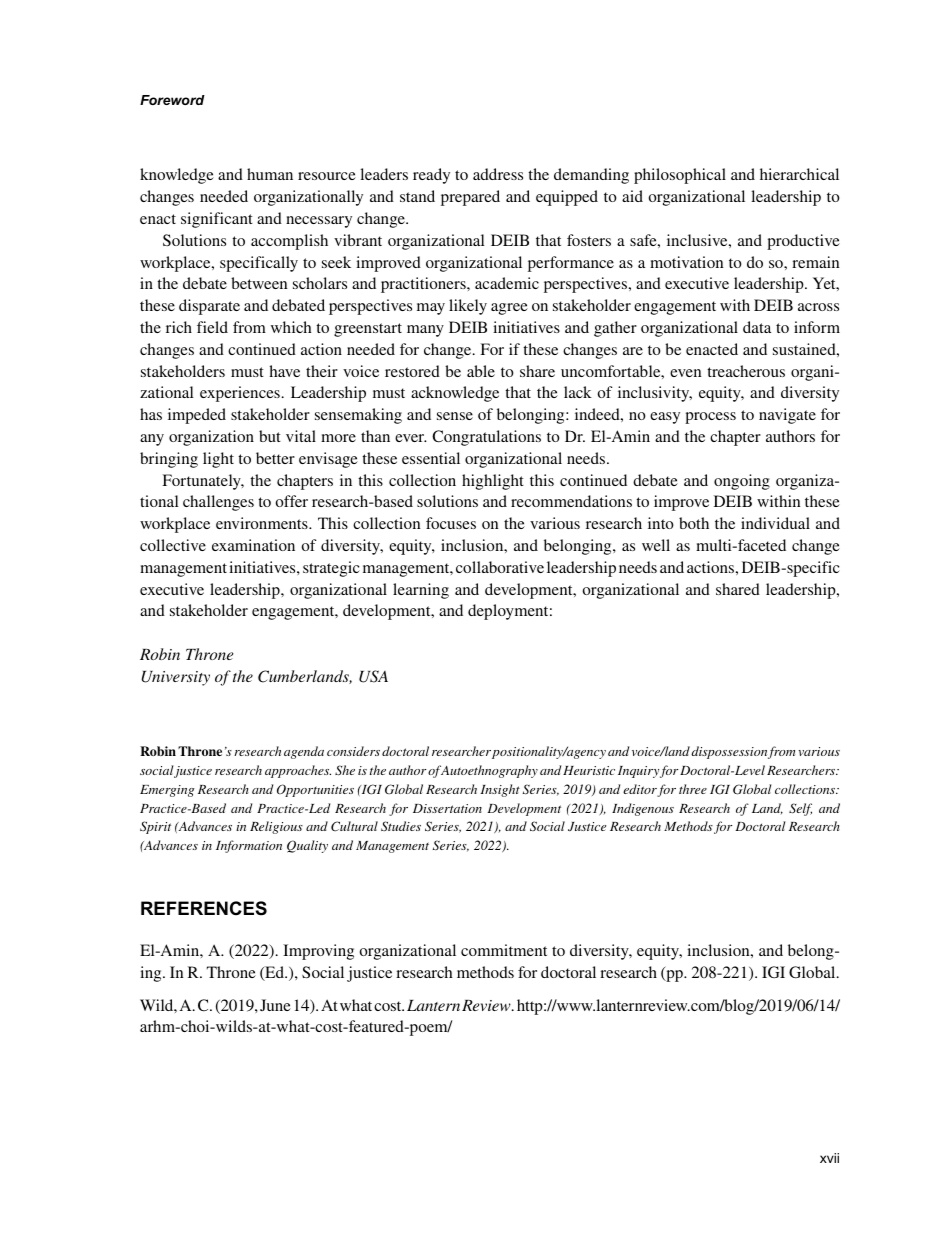 The image size is (952, 1233). Describe the element at coordinates (270, 174) in the image. I see `human` at that location.
